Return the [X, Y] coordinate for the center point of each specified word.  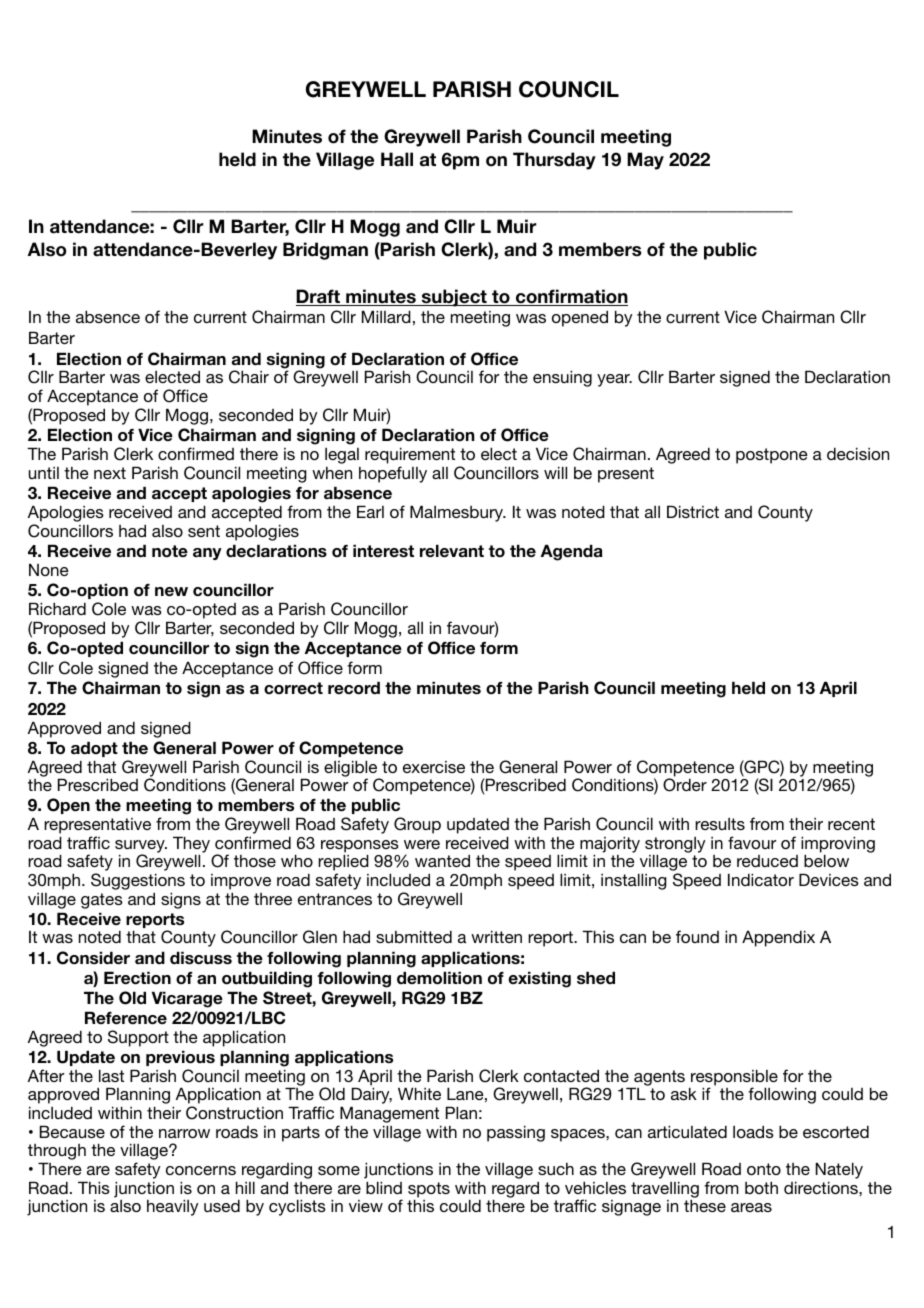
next [110, 473]
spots [429, 1191]
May [645, 161]
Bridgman [325, 251]
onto [764, 1169]
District [693, 511]
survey [141, 847]
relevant [452, 551]
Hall [397, 159]
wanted [442, 860]
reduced [767, 861]
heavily [172, 1207]
